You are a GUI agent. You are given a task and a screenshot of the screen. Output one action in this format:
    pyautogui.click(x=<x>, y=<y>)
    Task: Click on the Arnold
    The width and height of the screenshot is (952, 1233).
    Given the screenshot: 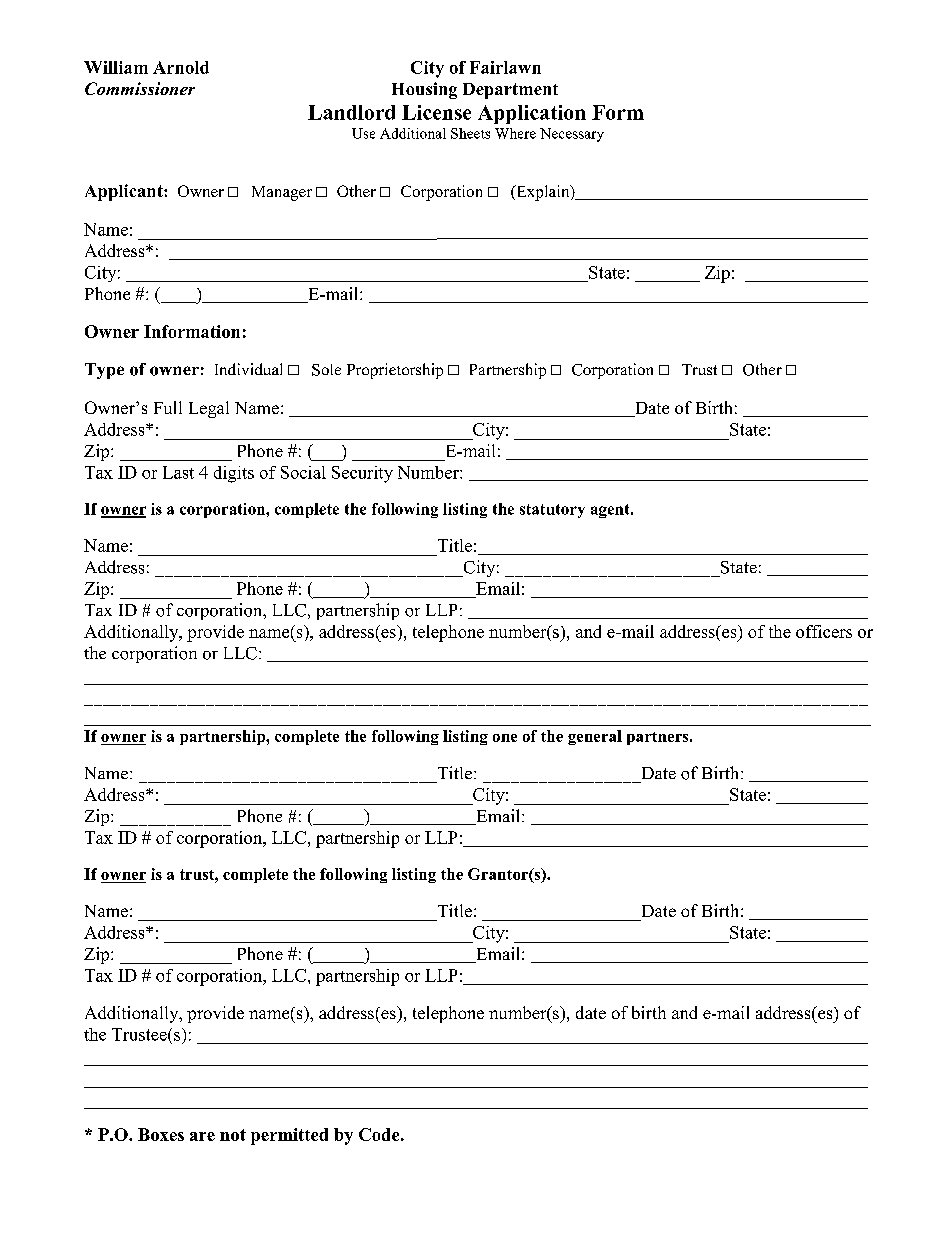 What is the action you would take?
    pyautogui.click(x=181, y=67)
